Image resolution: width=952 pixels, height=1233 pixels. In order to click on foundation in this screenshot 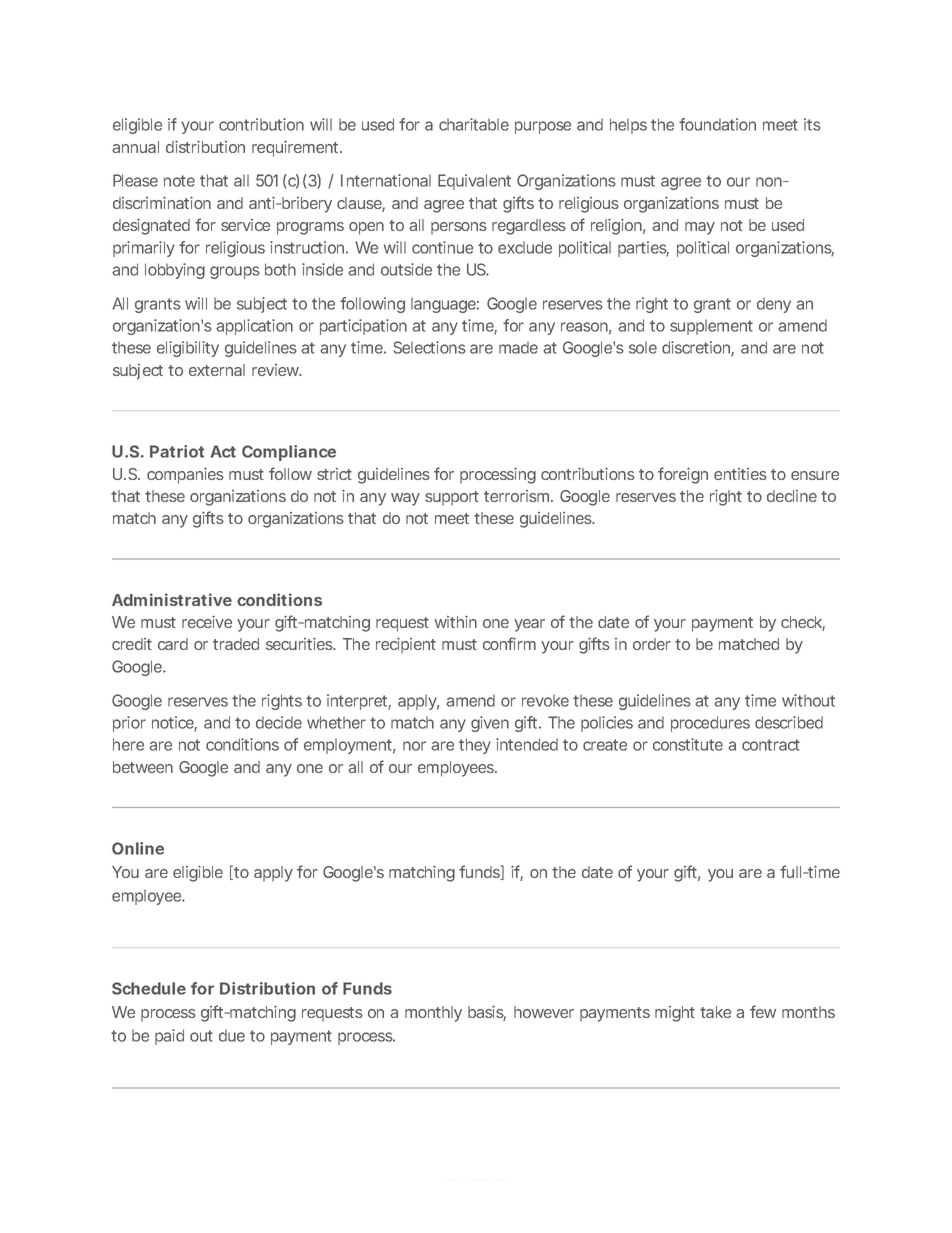, I will do `click(717, 124)`.
